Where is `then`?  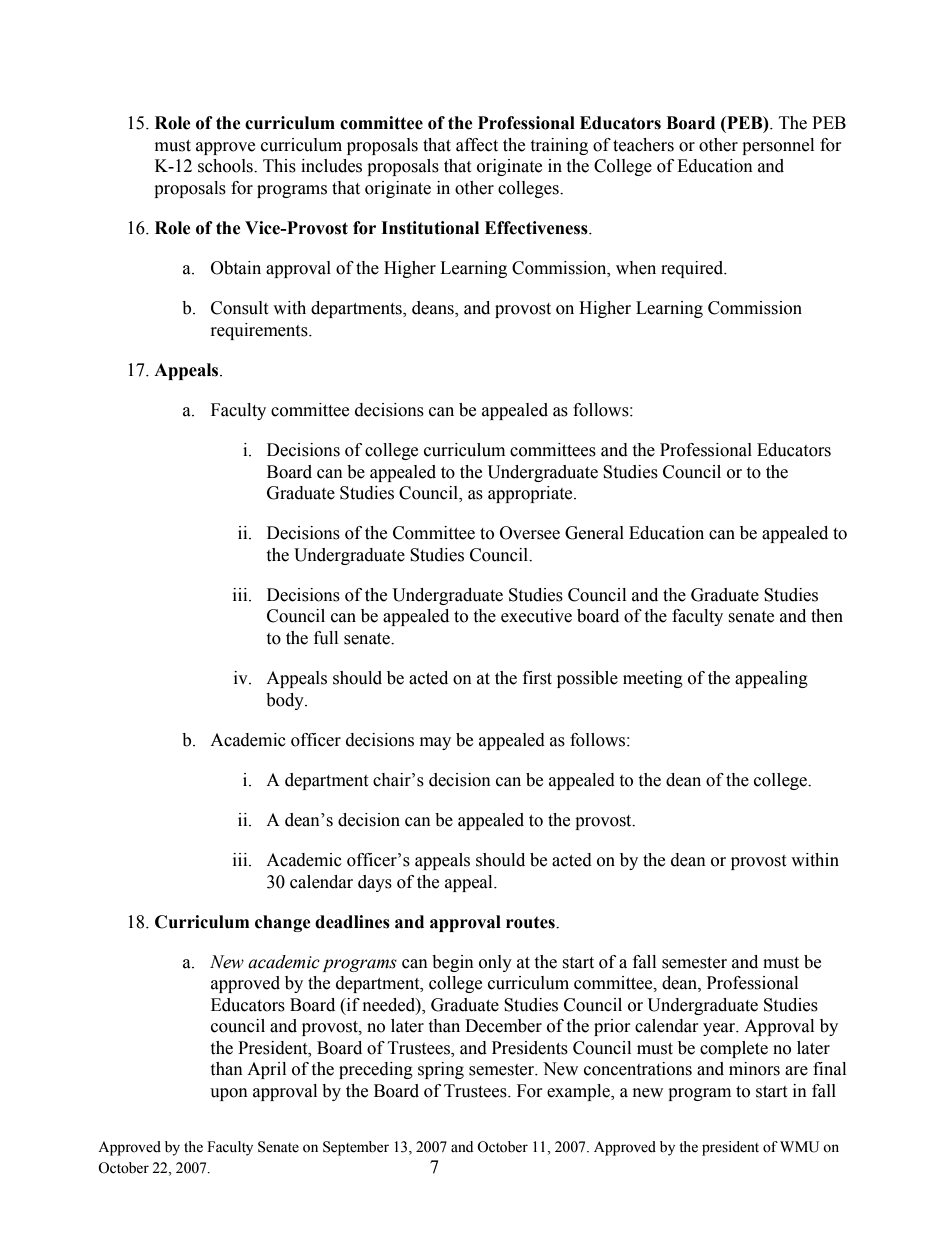 then is located at coordinates (827, 616).
